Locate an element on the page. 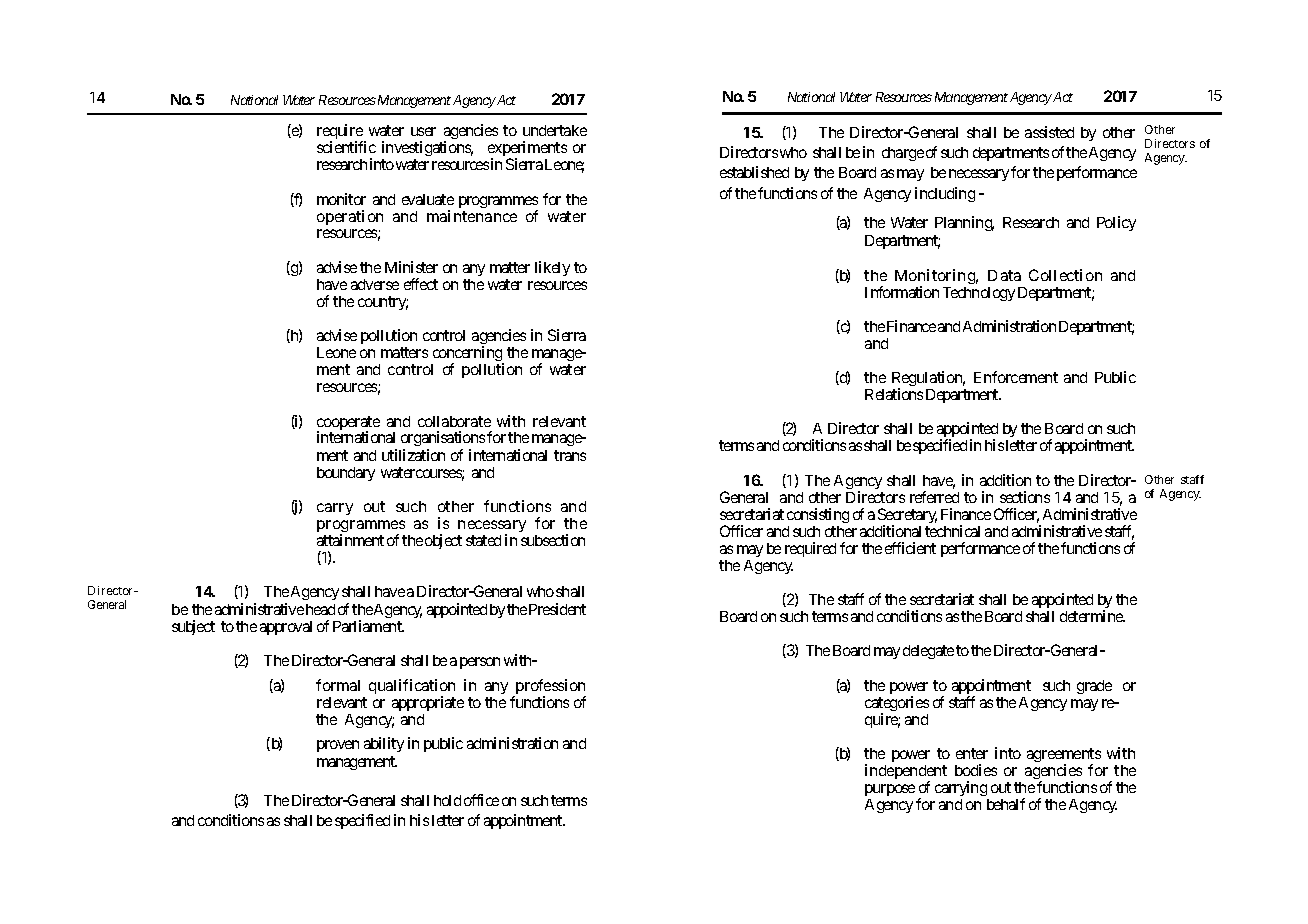  assisted is located at coordinates (1049, 132).
